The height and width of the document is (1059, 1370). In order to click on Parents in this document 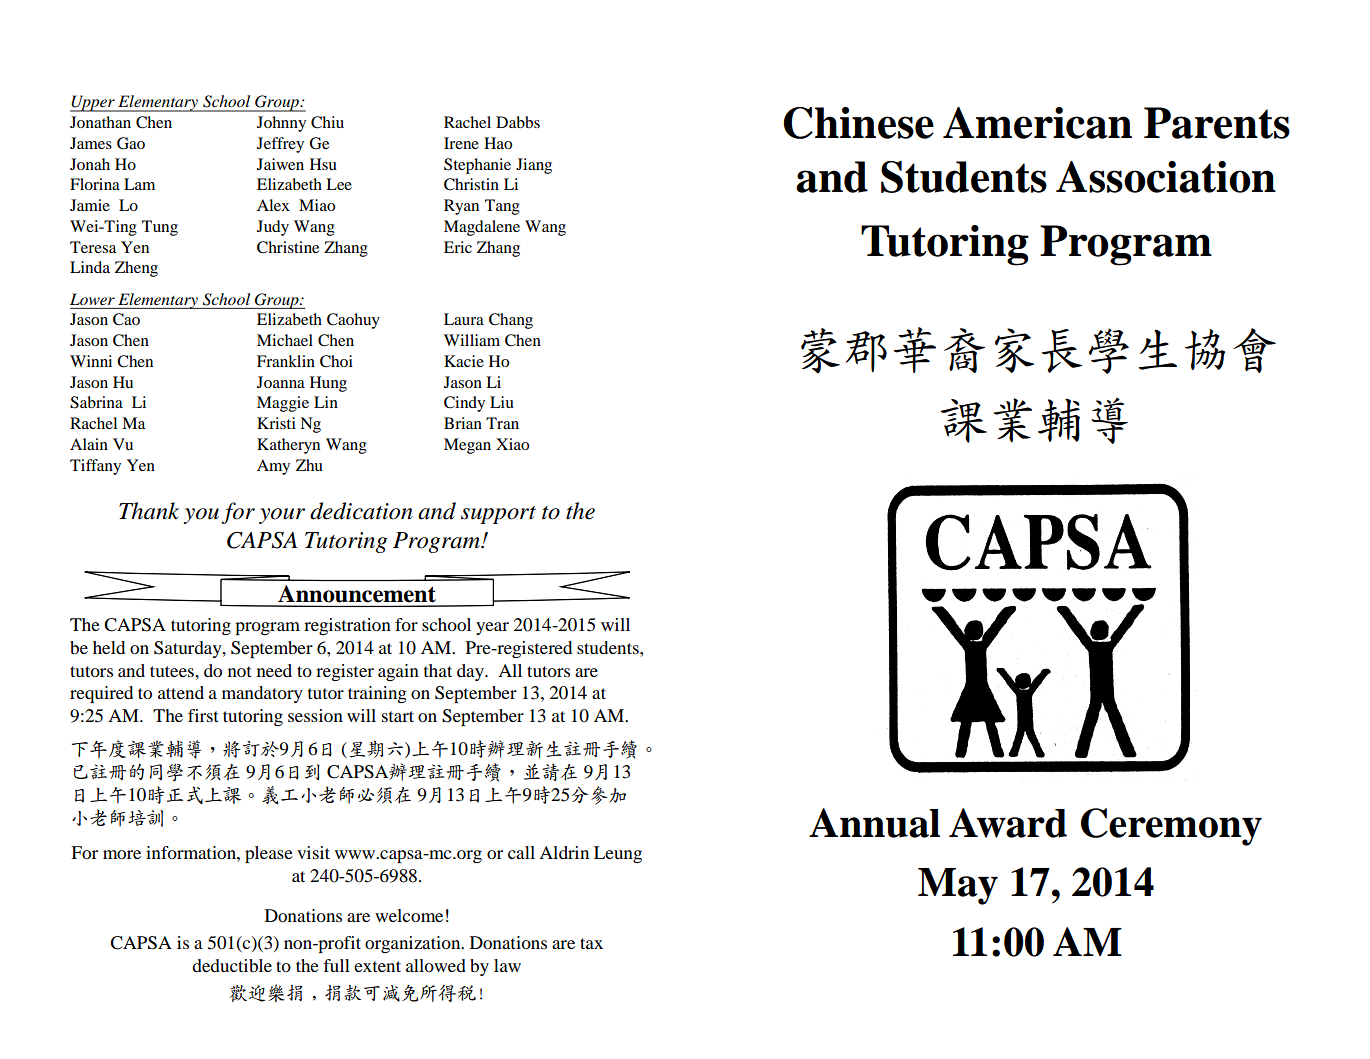, I will do `click(1217, 123)`.
